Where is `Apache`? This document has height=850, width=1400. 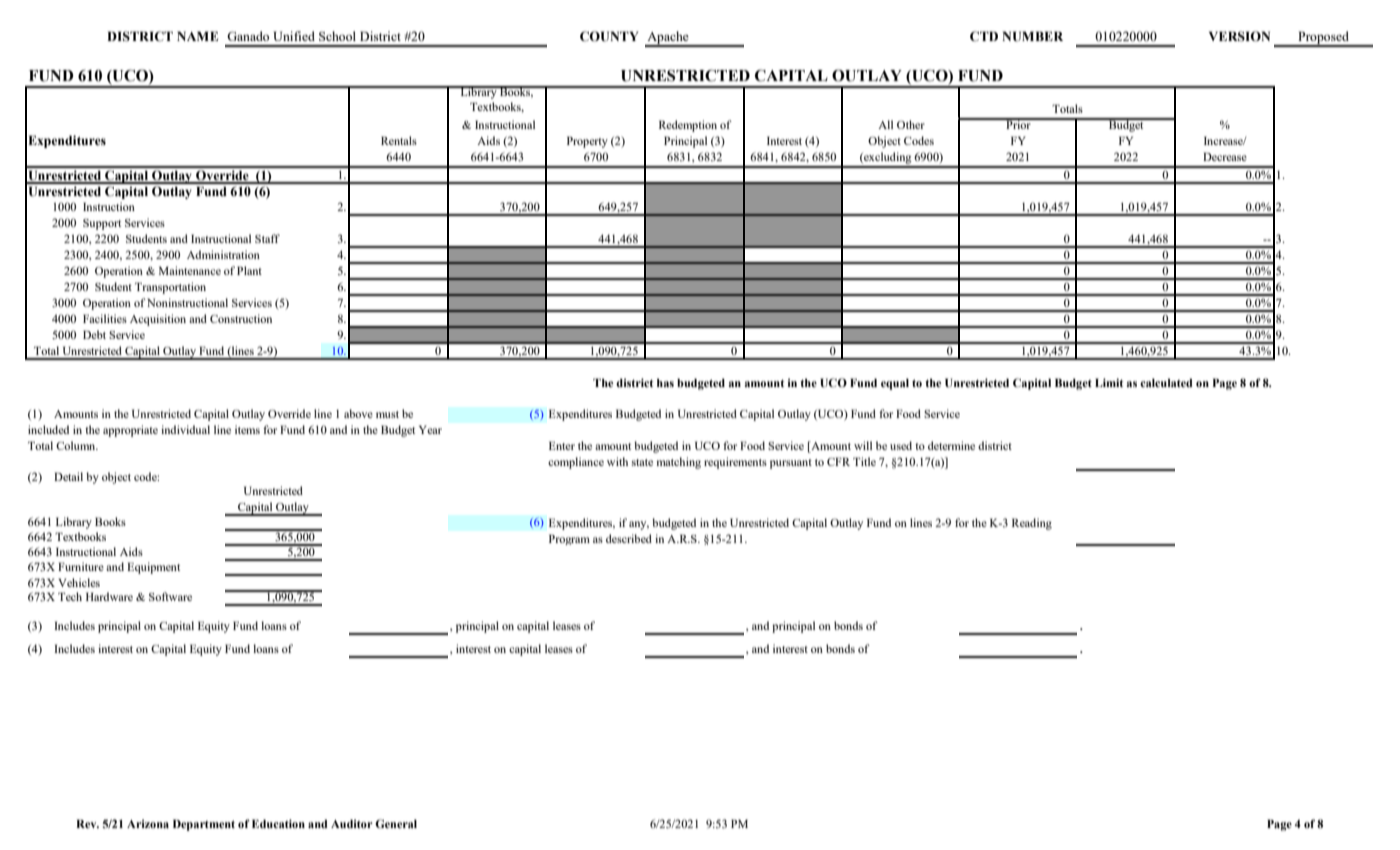 Apache is located at coordinates (668, 39).
